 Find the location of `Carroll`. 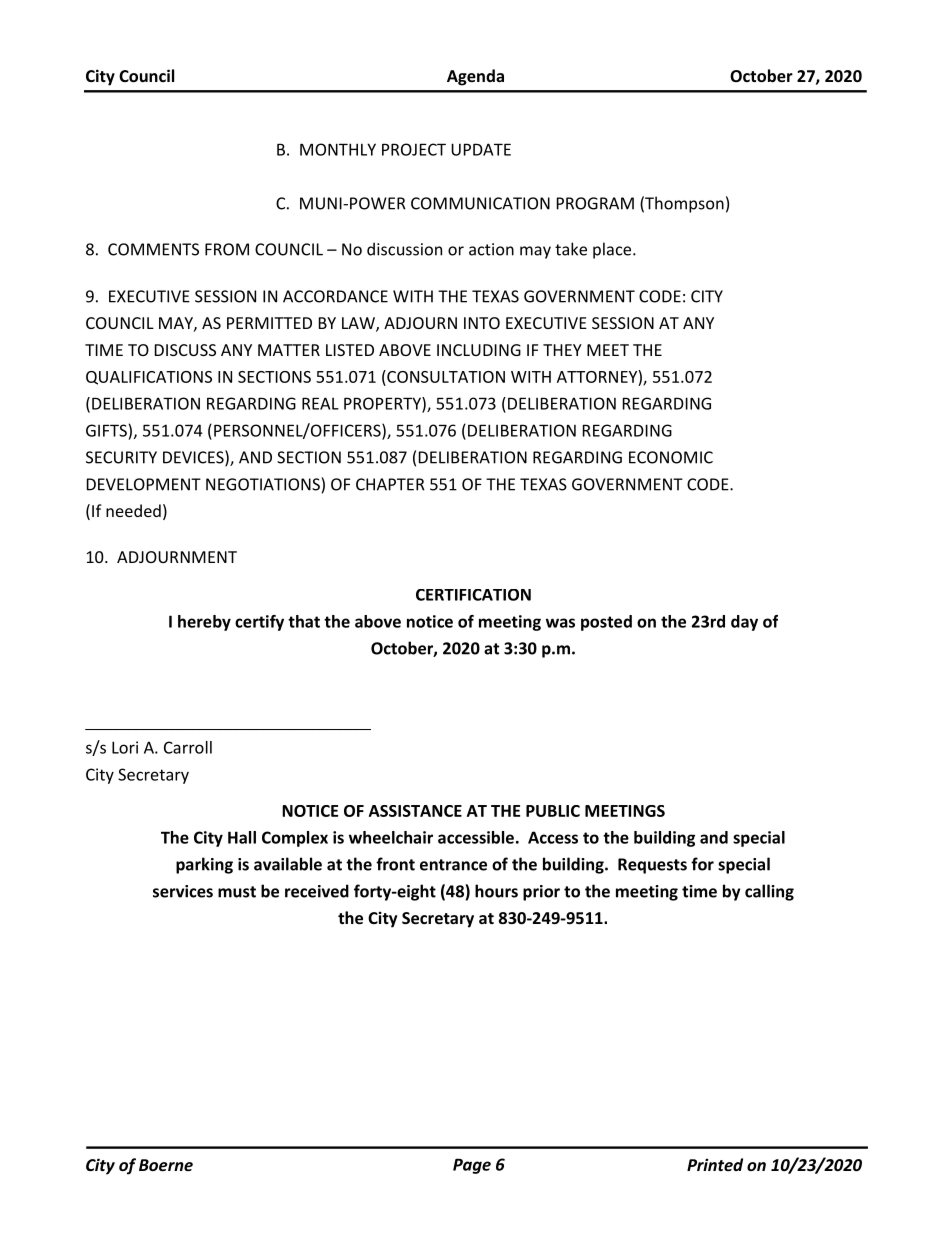

Carroll is located at coordinates (188, 747).
